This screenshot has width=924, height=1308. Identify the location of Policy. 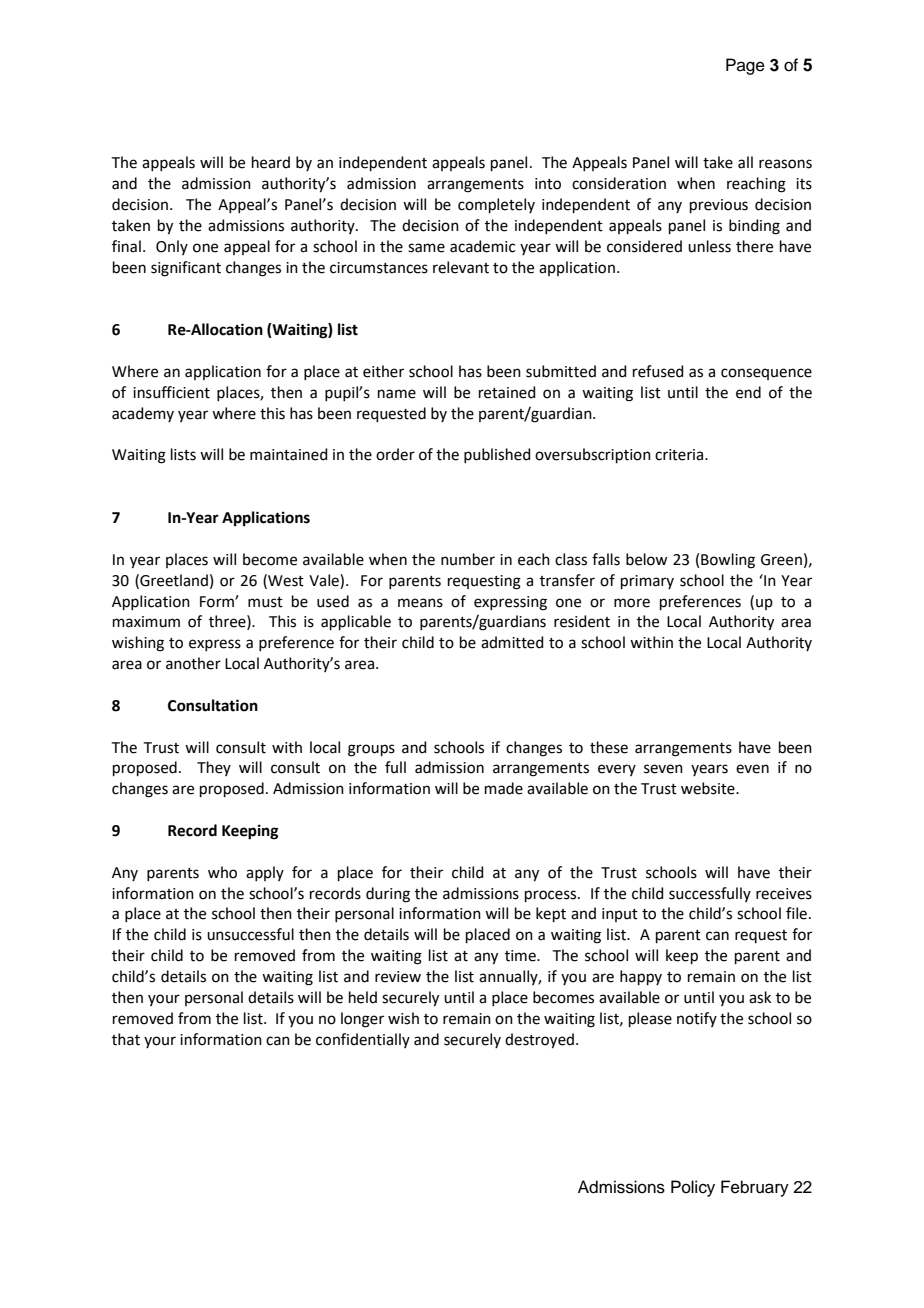
(693, 1188).
